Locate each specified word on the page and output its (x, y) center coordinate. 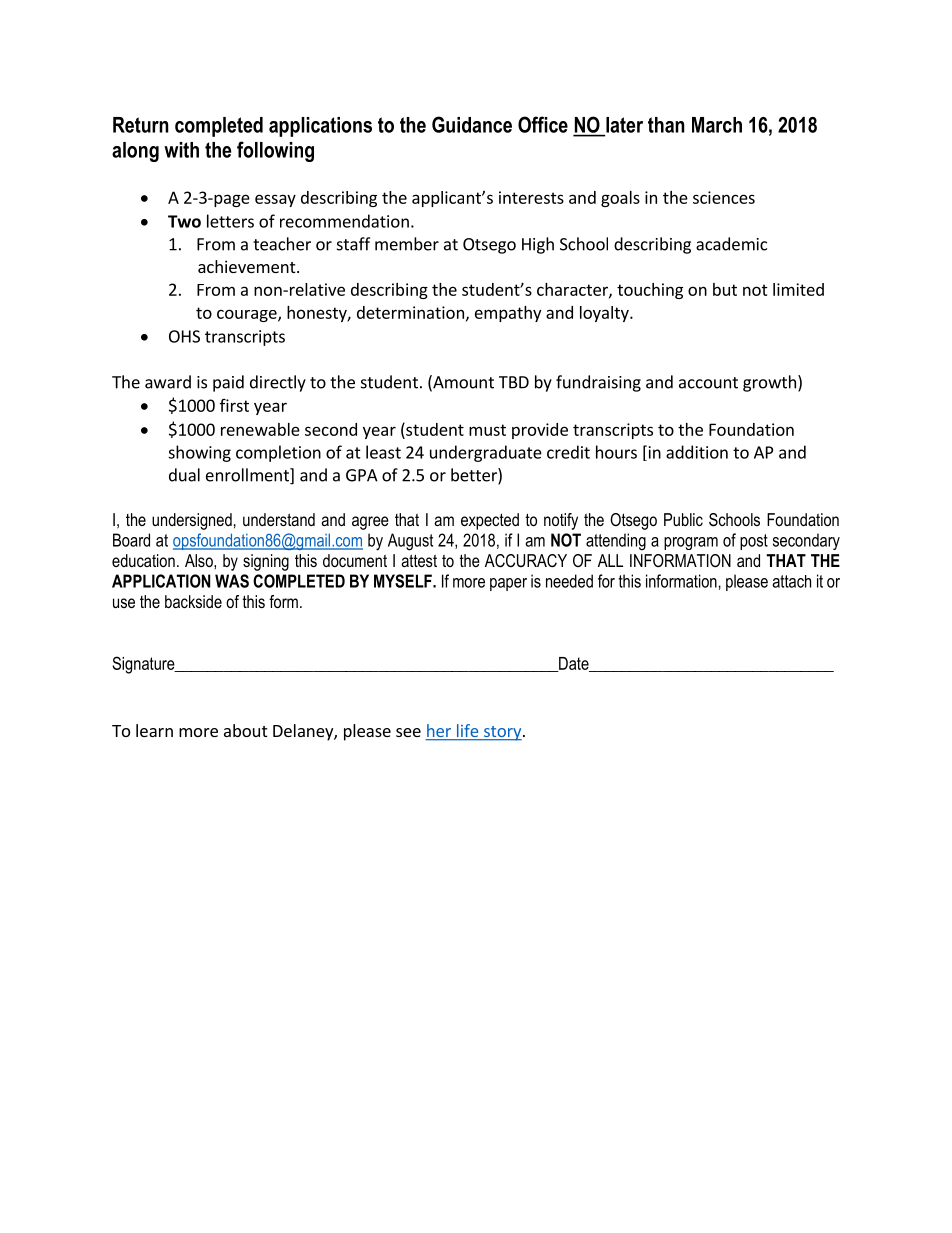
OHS (184, 336)
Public (683, 519)
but (725, 289)
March (717, 125)
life (467, 732)
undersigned (192, 521)
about (245, 730)
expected (490, 521)
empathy (508, 314)
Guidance (472, 124)
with (181, 150)
